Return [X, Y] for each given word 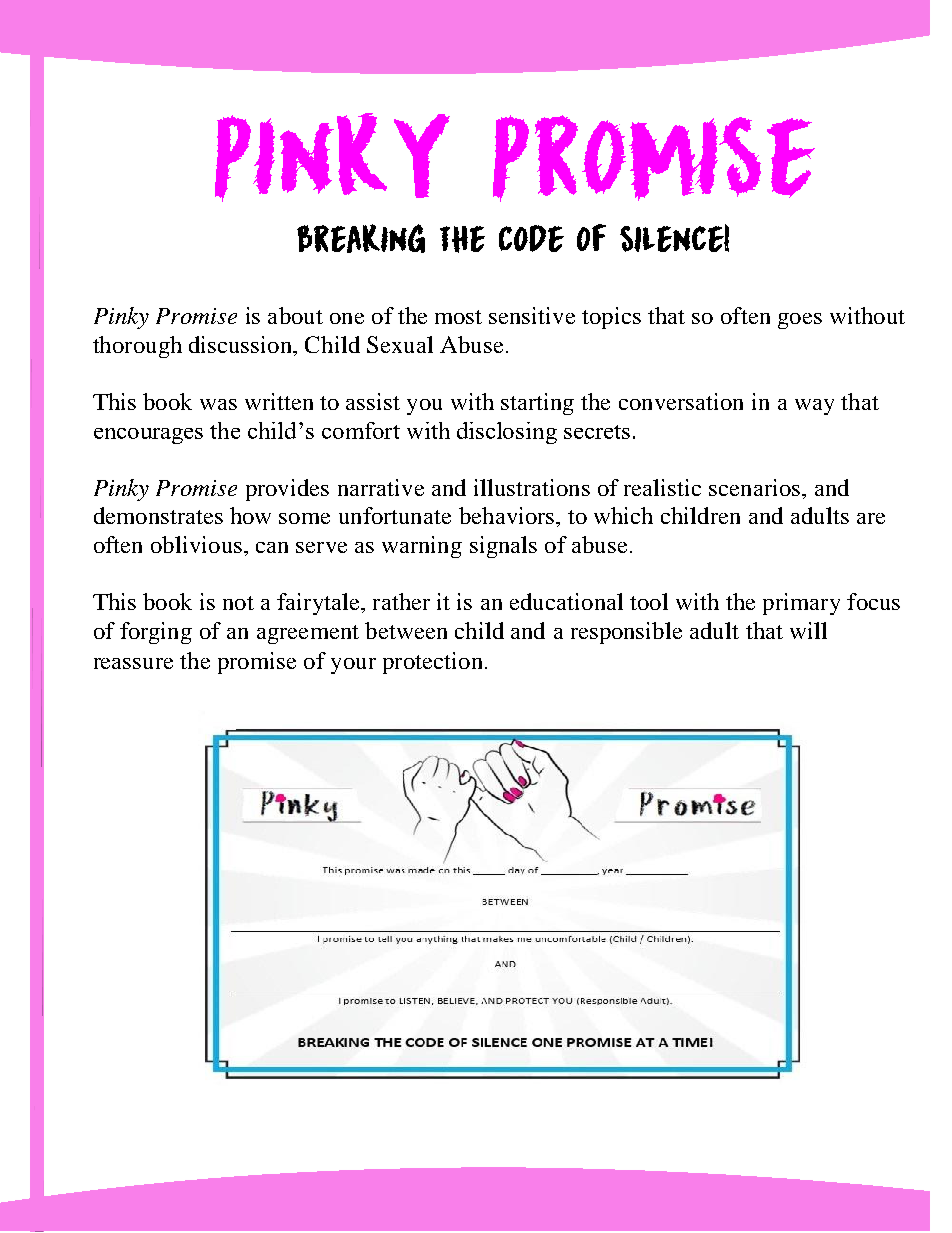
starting [537, 404]
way [814, 407]
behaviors [508, 515]
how [250, 515]
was [218, 404]
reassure [133, 663]
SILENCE [672, 239]
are [871, 518]
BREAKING [361, 238]
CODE [531, 238]
